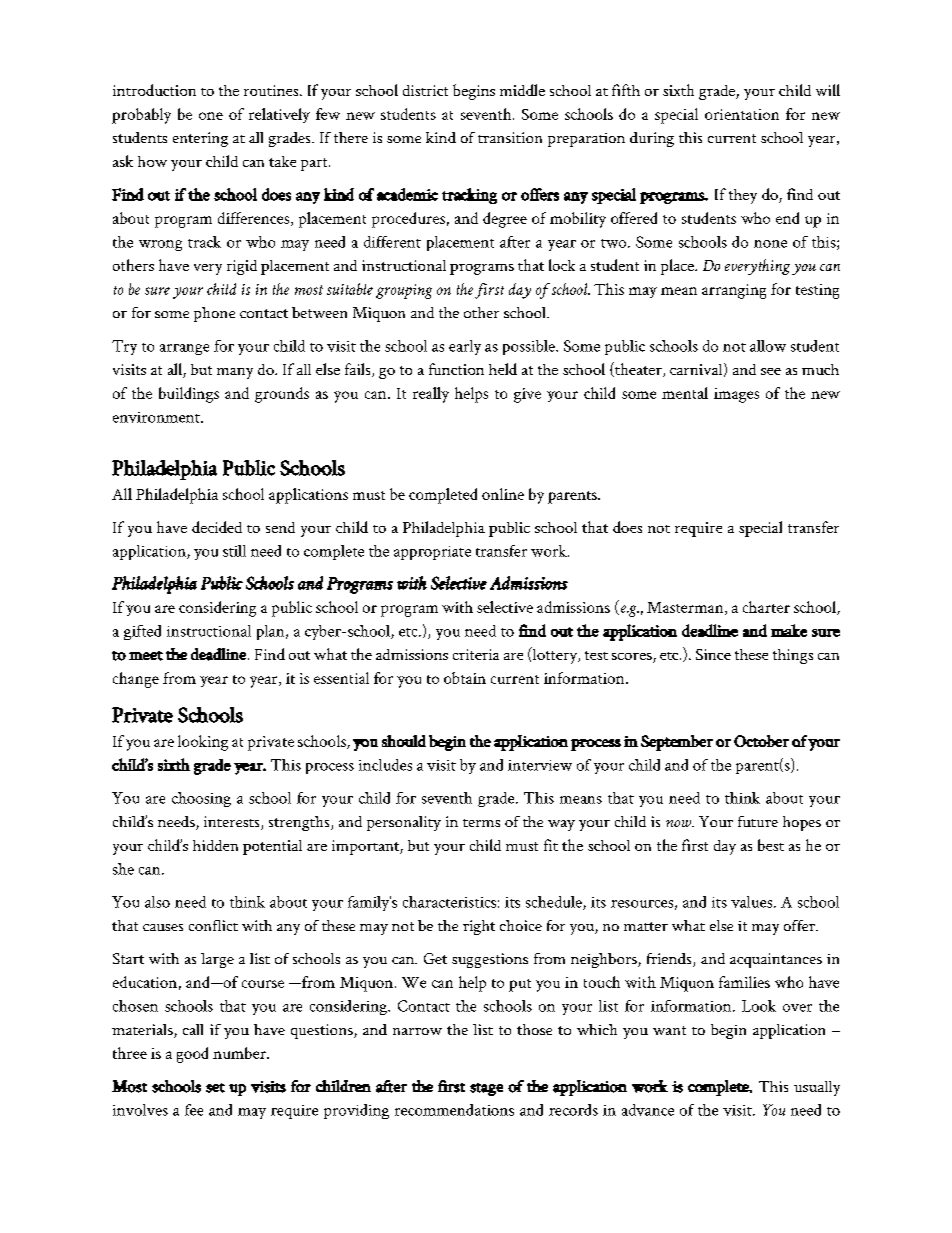  What do you see at coordinates (817, 1088) in the document?
I see `usually` at bounding box center [817, 1088].
